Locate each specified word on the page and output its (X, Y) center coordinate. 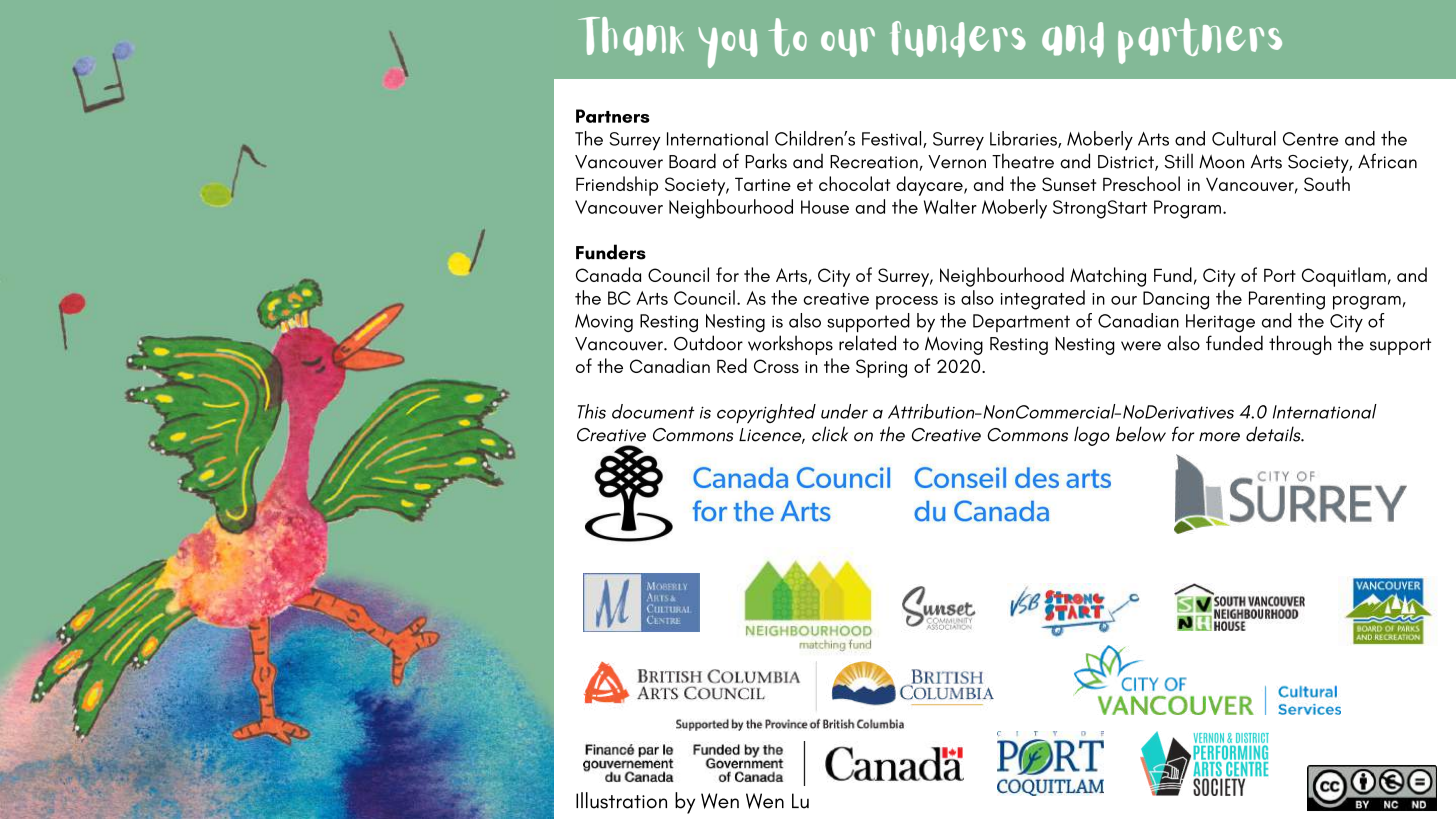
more (1219, 437)
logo (1092, 436)
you (727, 47)
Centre (1311, 139)
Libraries (1024, 139)
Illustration (621, 800)
